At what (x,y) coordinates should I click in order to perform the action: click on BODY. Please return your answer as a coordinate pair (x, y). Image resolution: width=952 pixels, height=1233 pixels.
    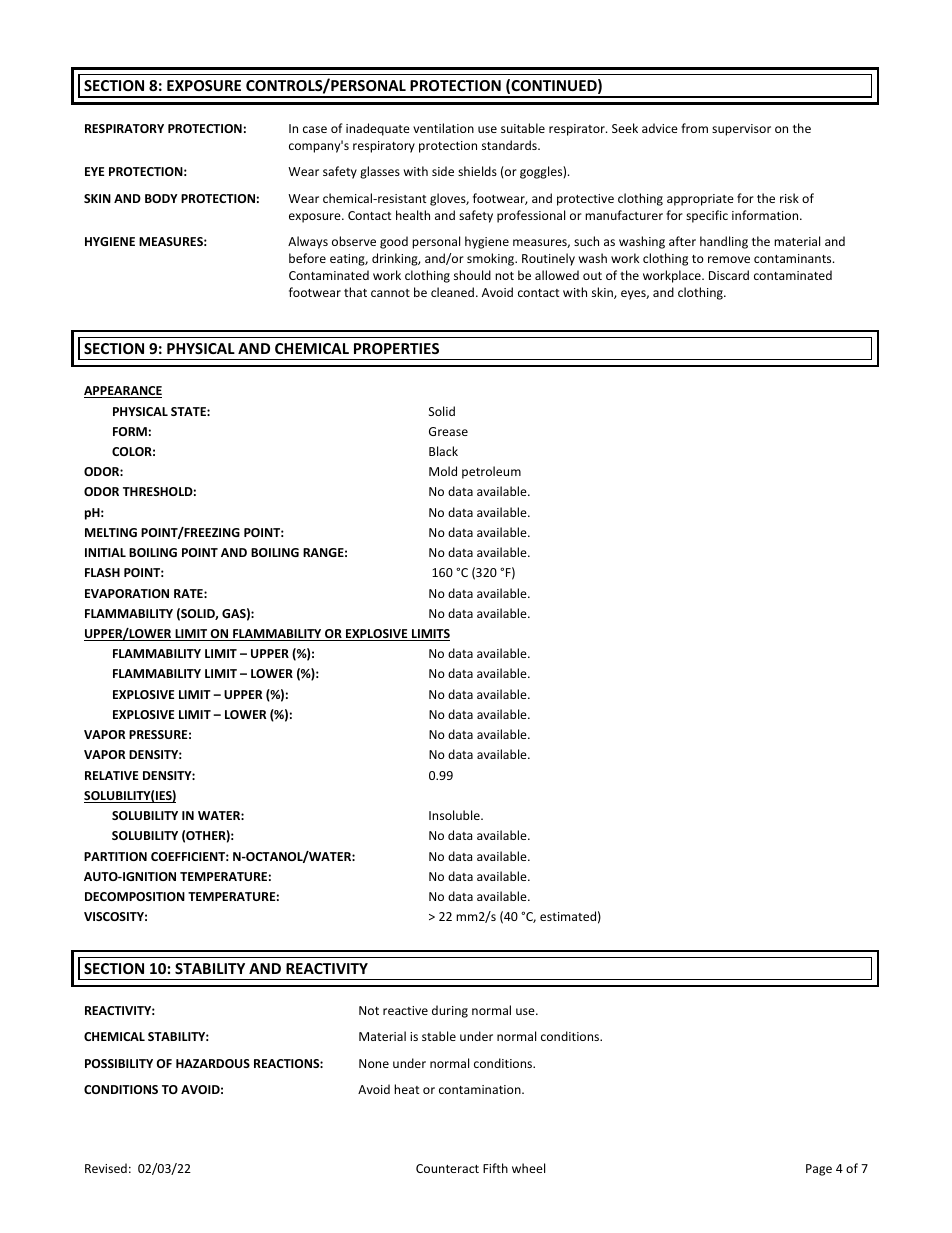
    Looking at the image, I should click on (161, 198).
